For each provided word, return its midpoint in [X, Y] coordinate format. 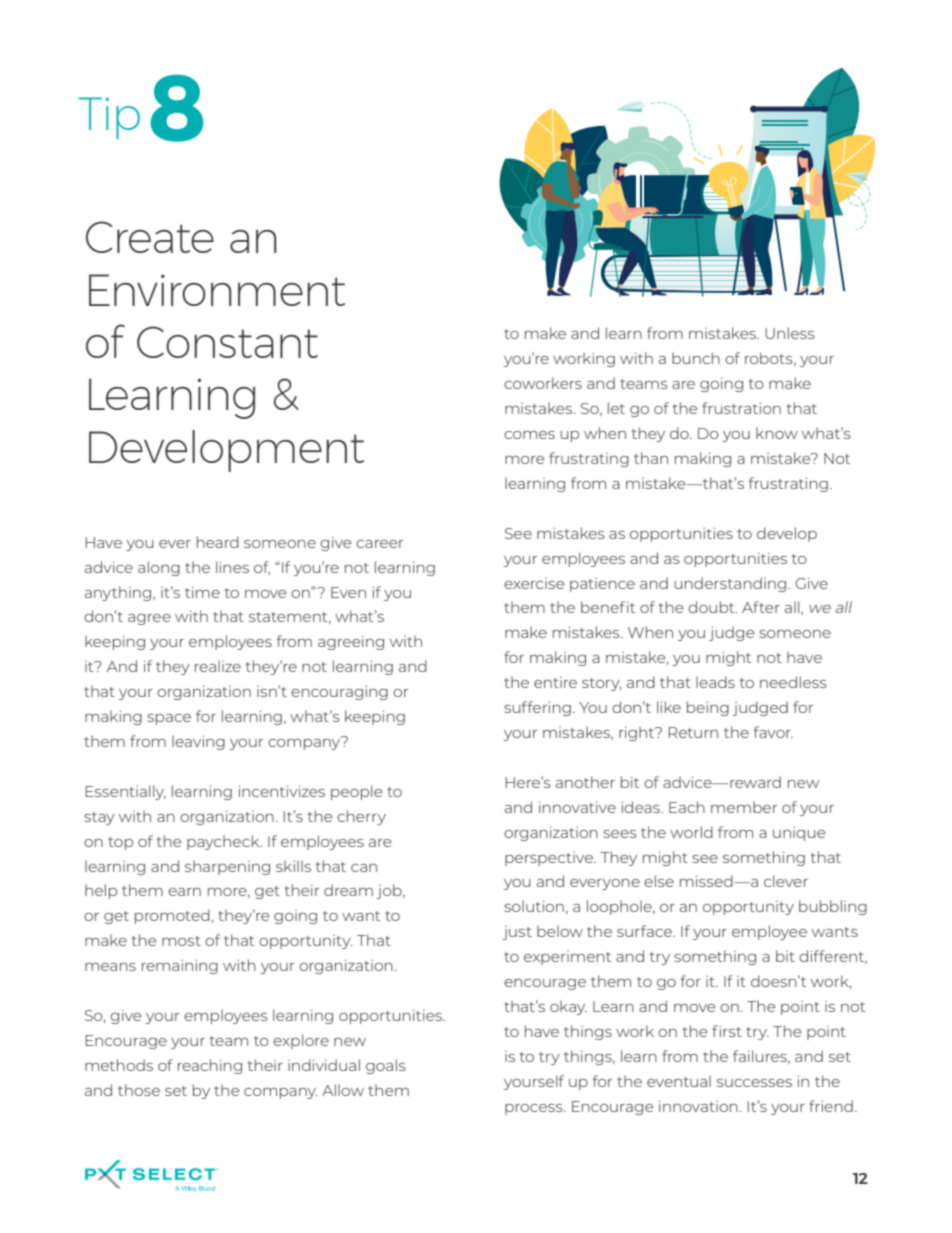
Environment [217, 290]
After [761, 607]
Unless [790, 333]
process [535, 1109]
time [202, 592]
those [139, 1090]
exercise [534, 583]
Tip [109, 118]
